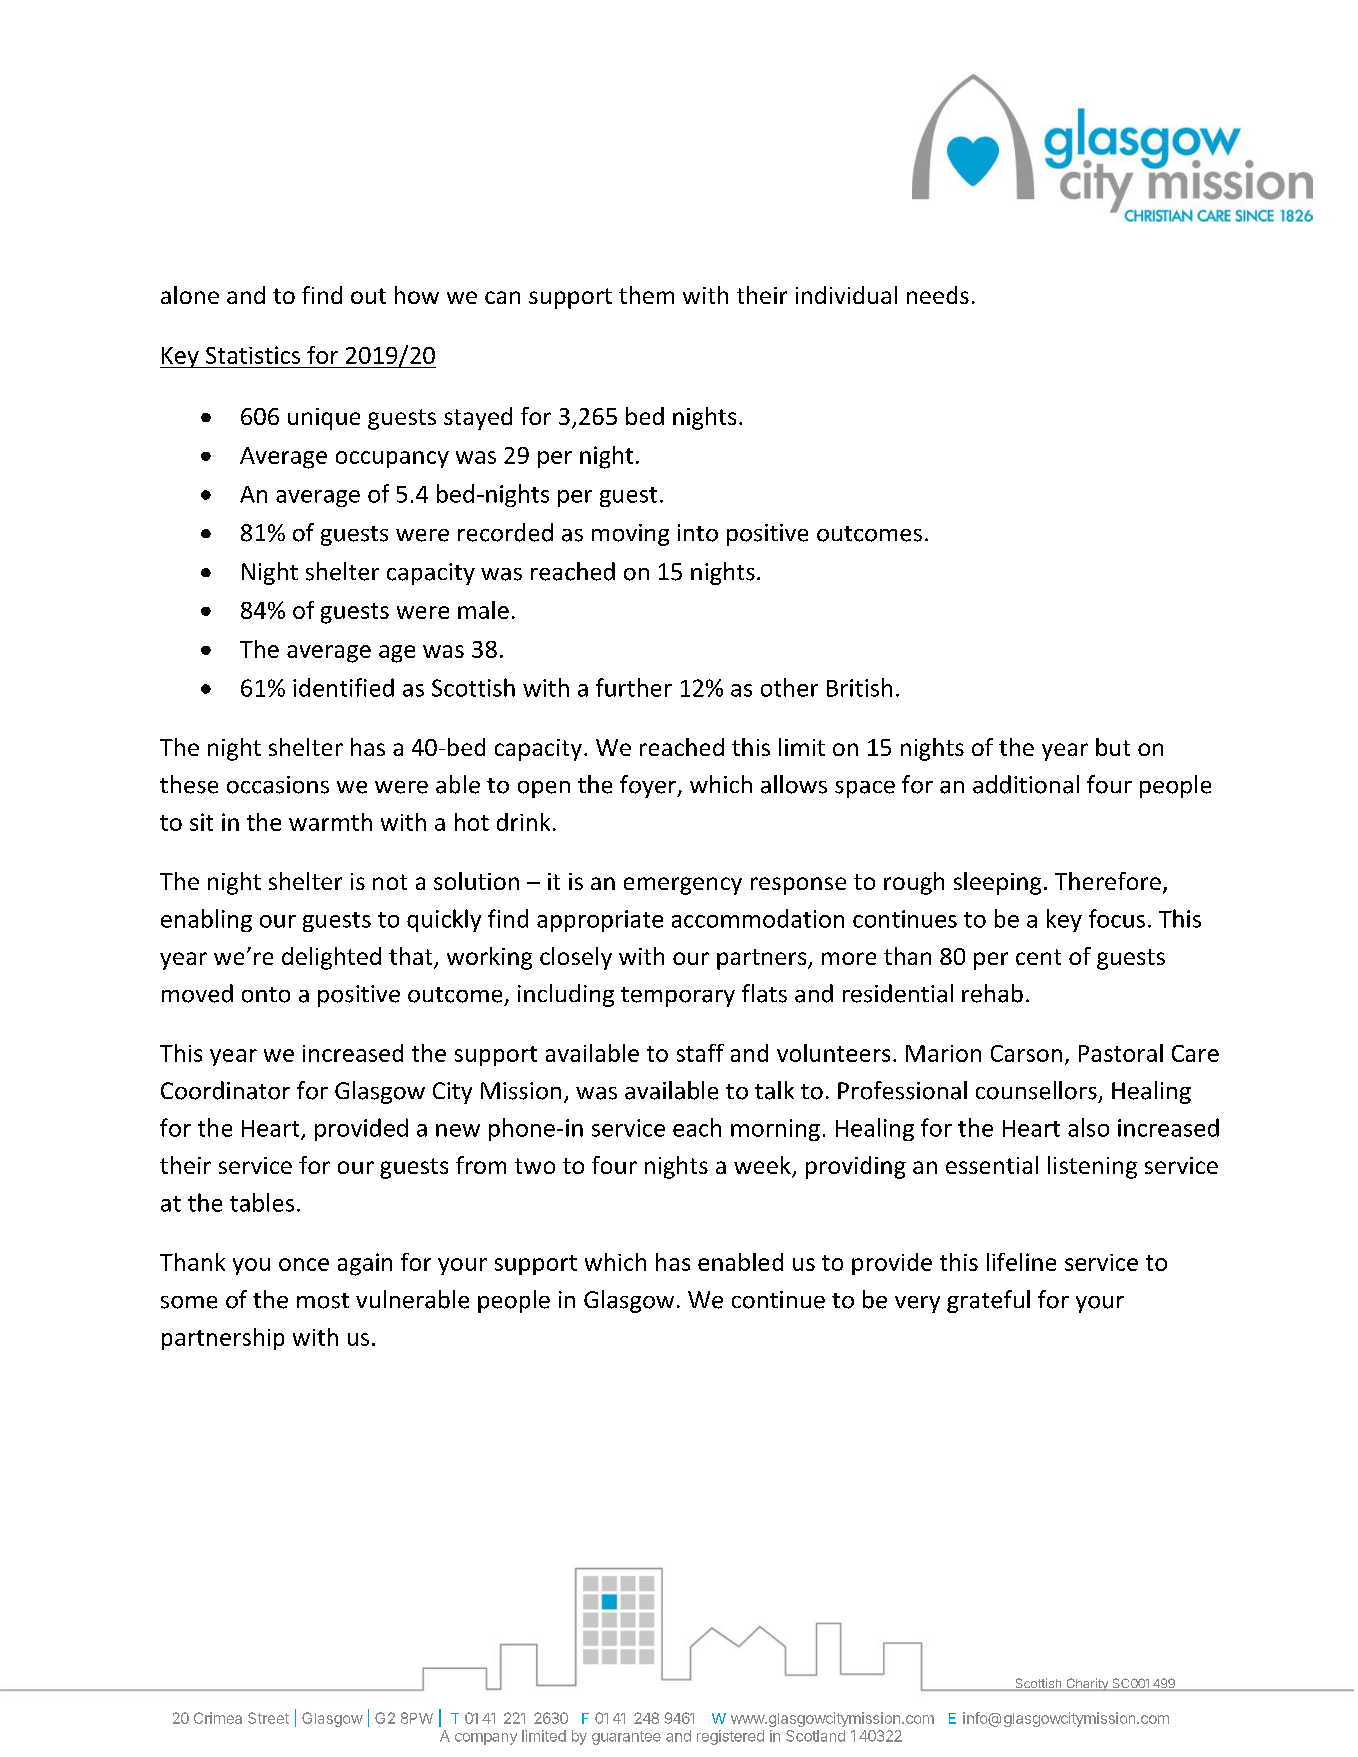 Image resolution: width=1358 pixels, height=1757 pixels. What do you see at coordinates (1121, 1053) in the screenshot?
I see `Pastoral` at bounding box center [1121, 1053].
